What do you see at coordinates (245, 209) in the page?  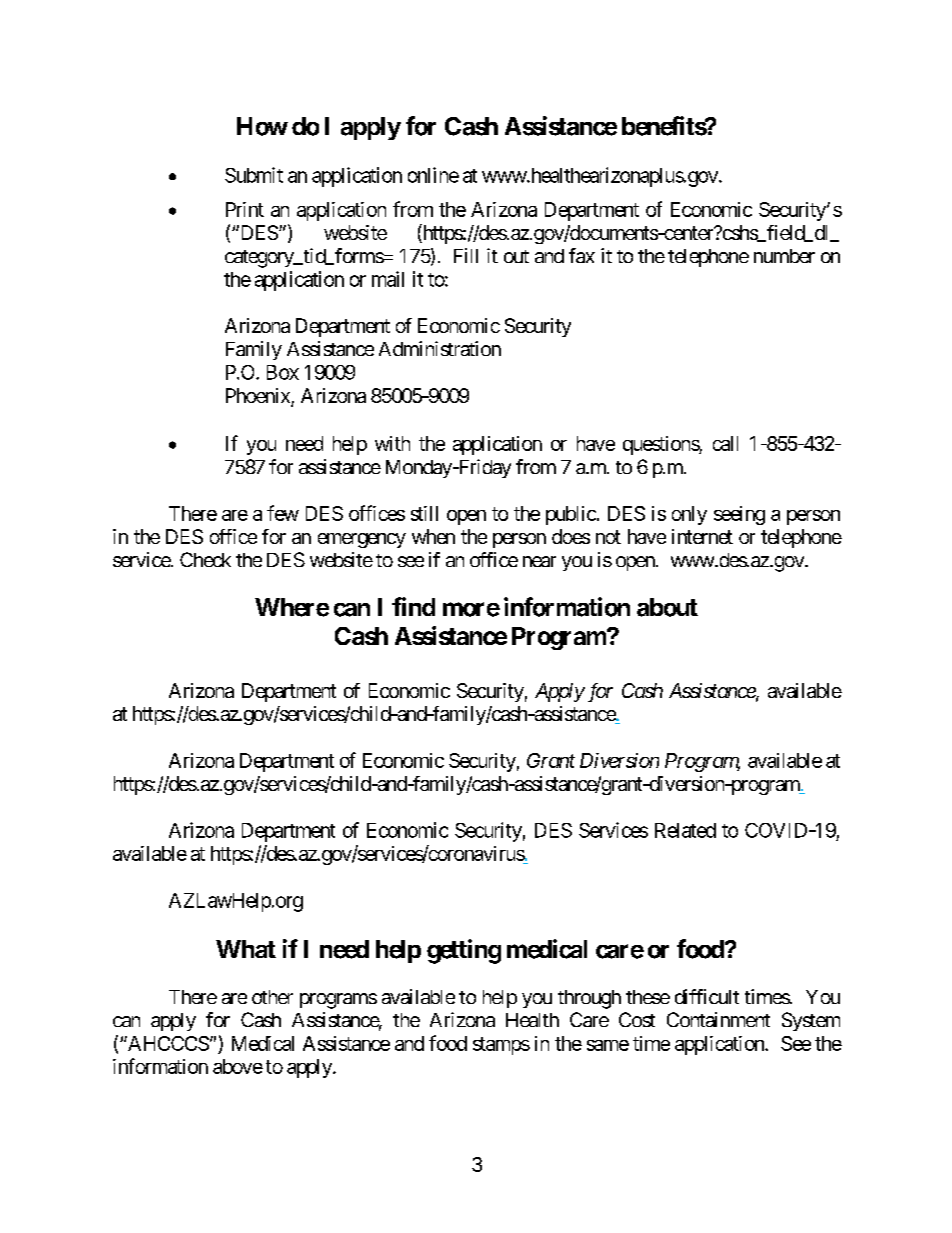 I see `Print` at bounding box center [245, 209].
